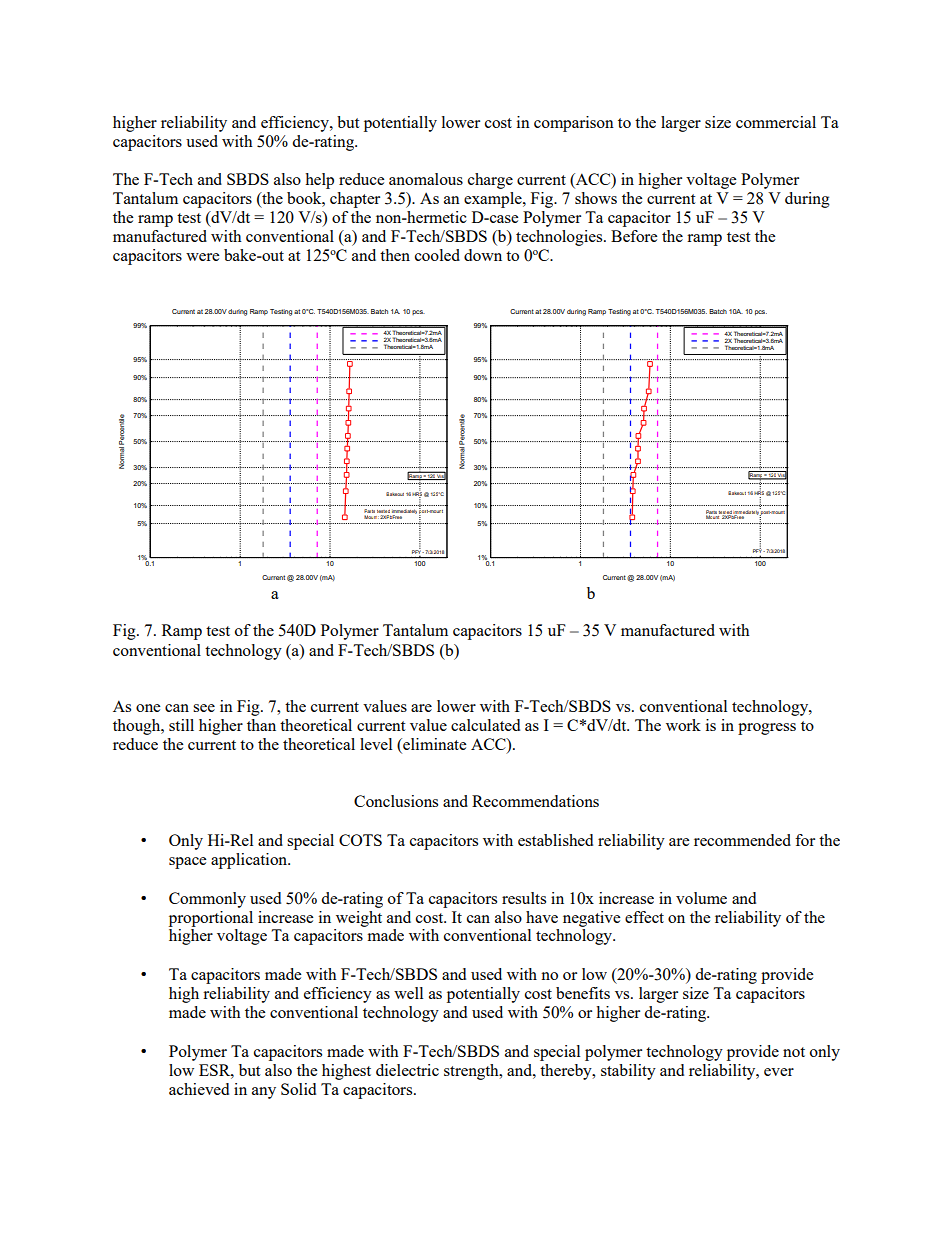  Describe the element at coordinates (683, 725) in the screenshot. I see `work` at that location.
